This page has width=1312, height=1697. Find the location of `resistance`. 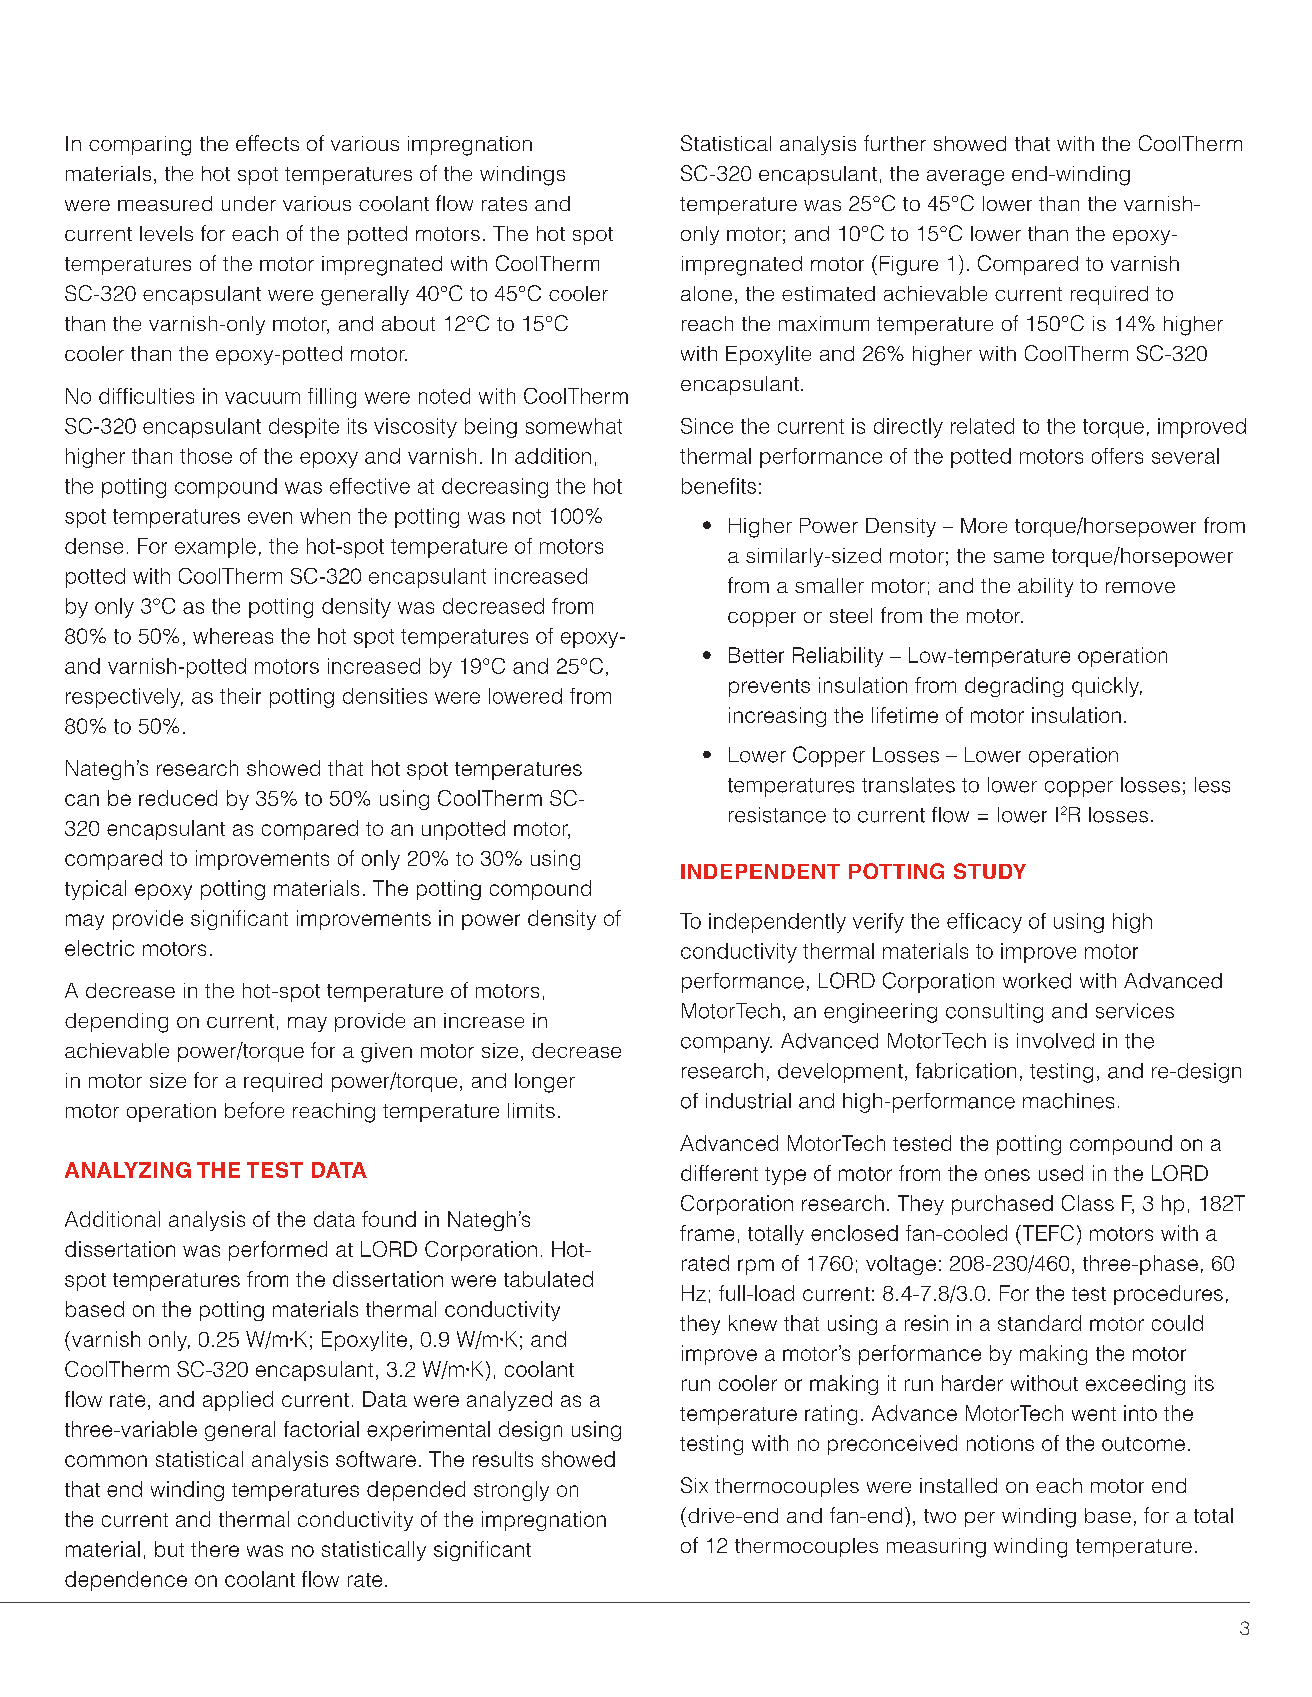

resistance is located at coordinates (777, 815).
